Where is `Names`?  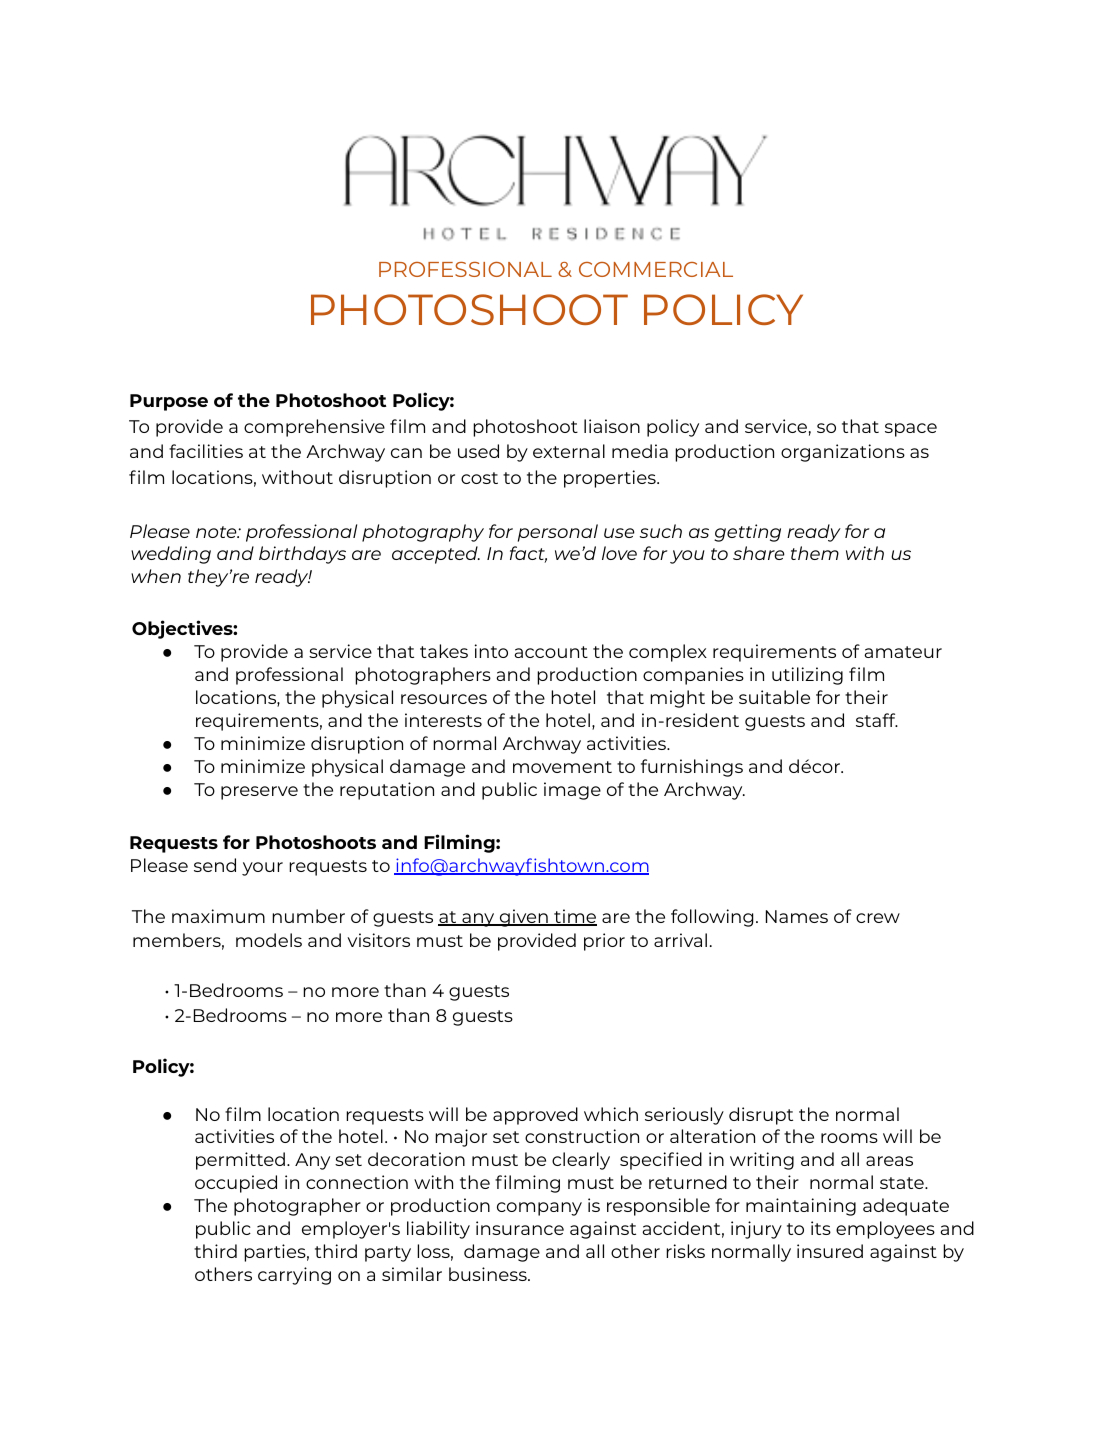 Names is located at coordinates (797, 916).
